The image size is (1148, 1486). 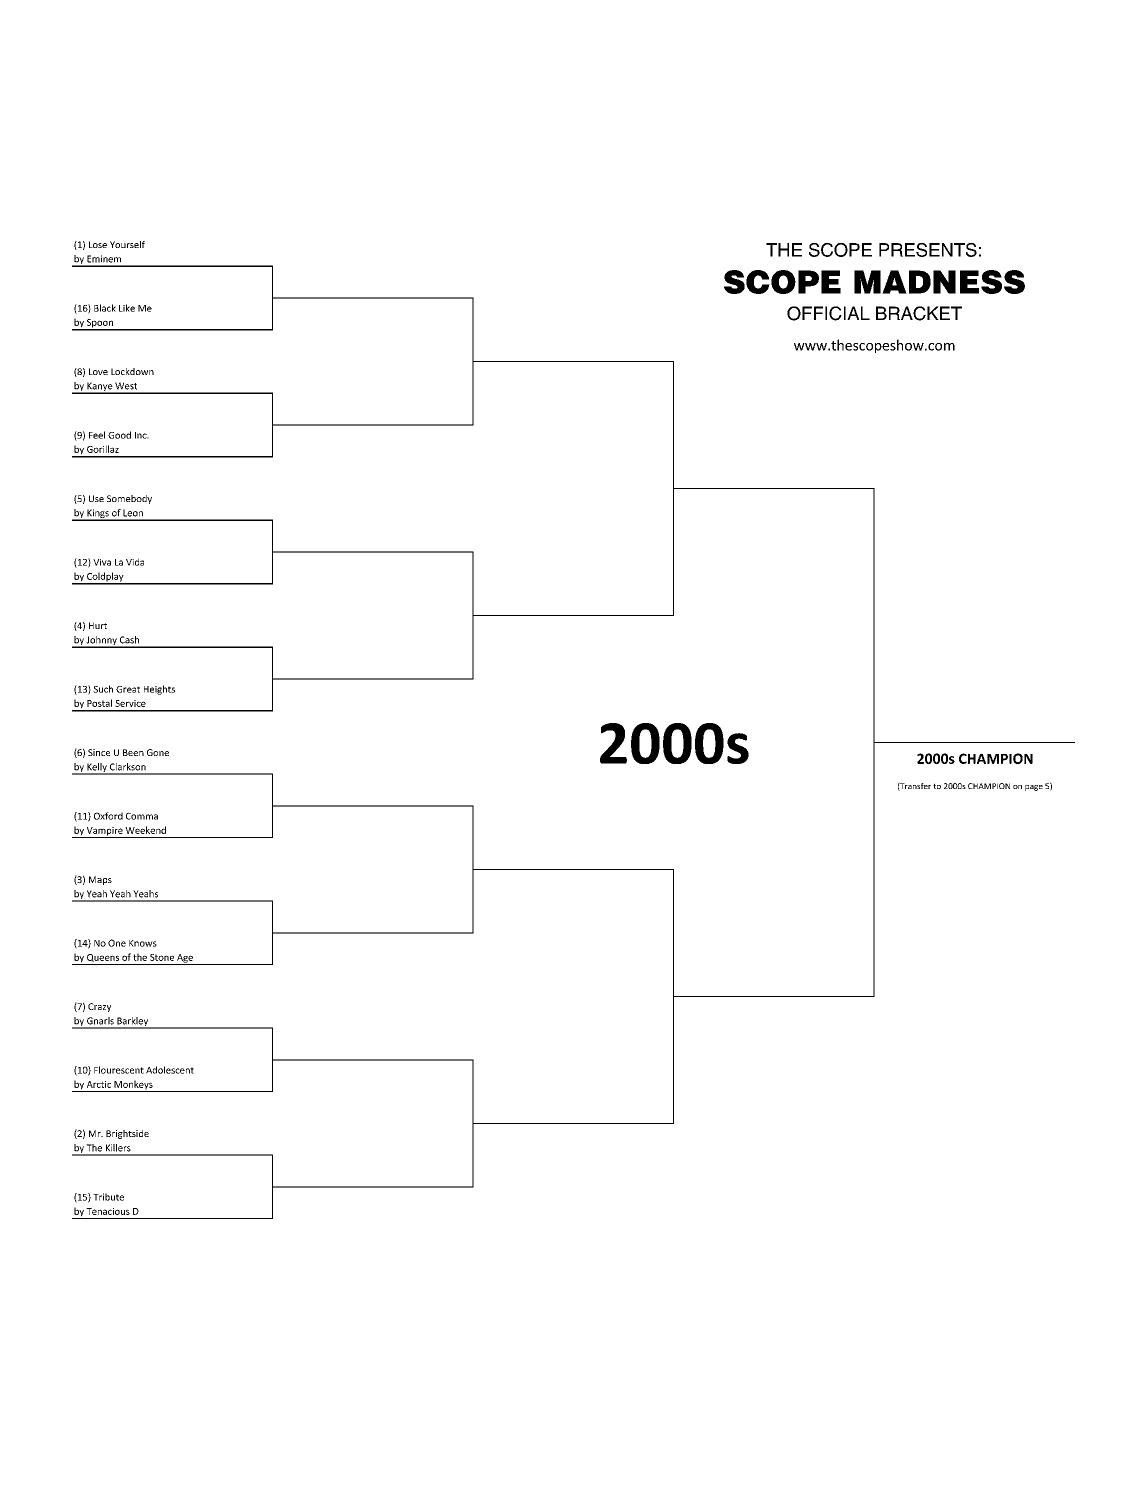 I want to click on Vida, so click(x=135, y=562).
